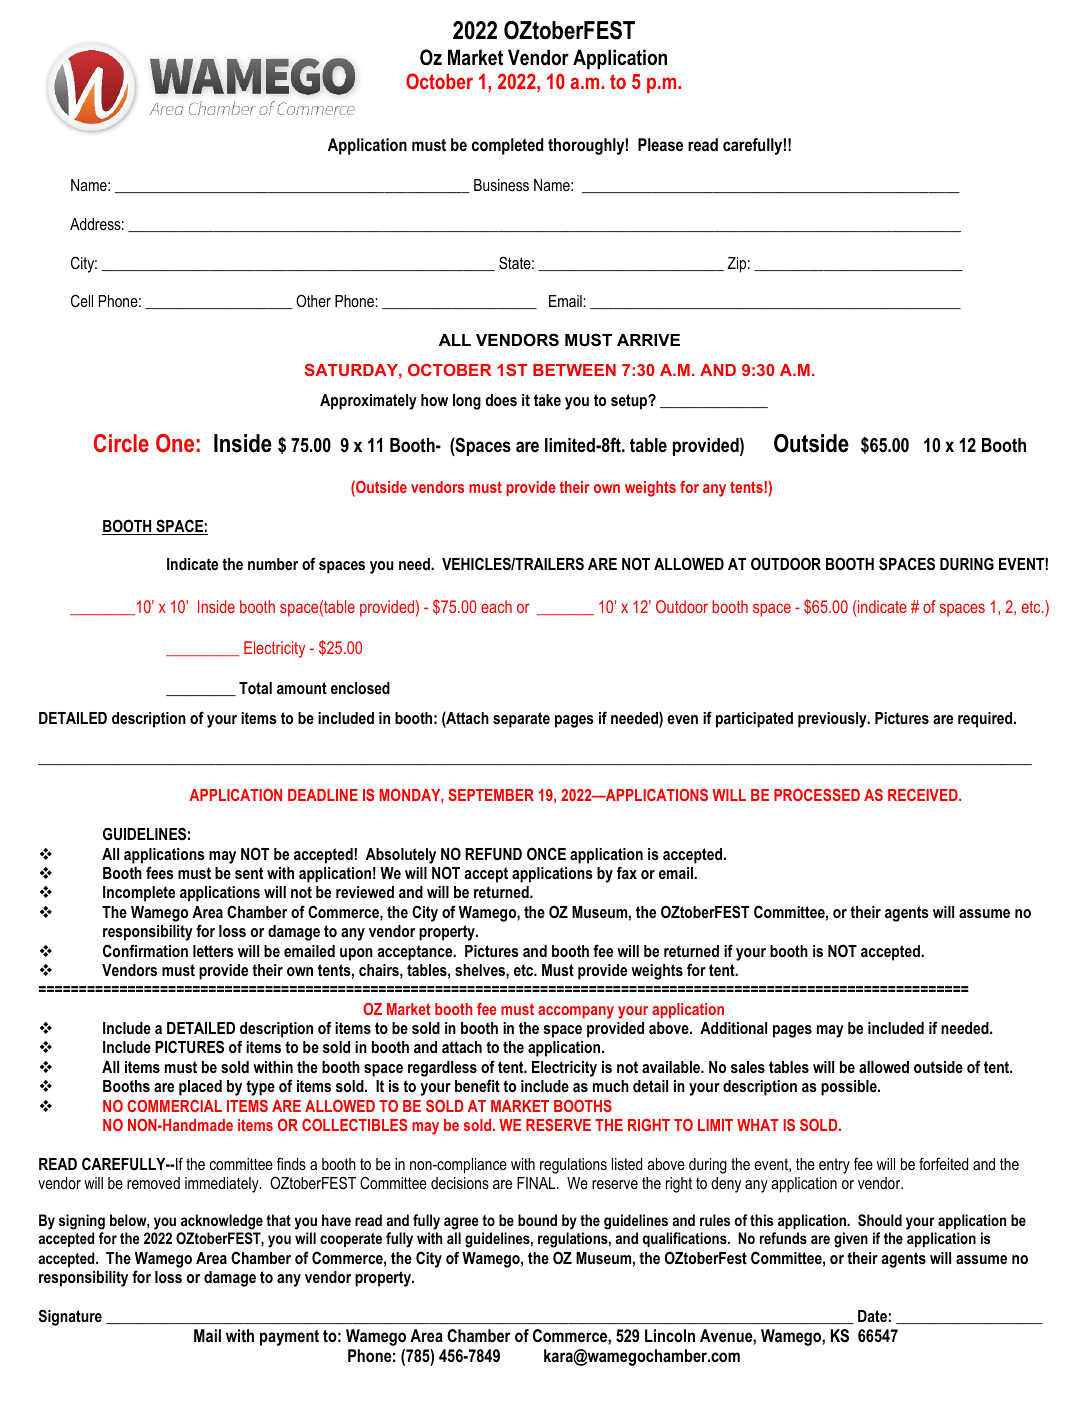 The image size is (1088, 1408). What do you see at coordinates (255, 688) in the screenshot?
I see `Total` at bounding box center [255, 688].
